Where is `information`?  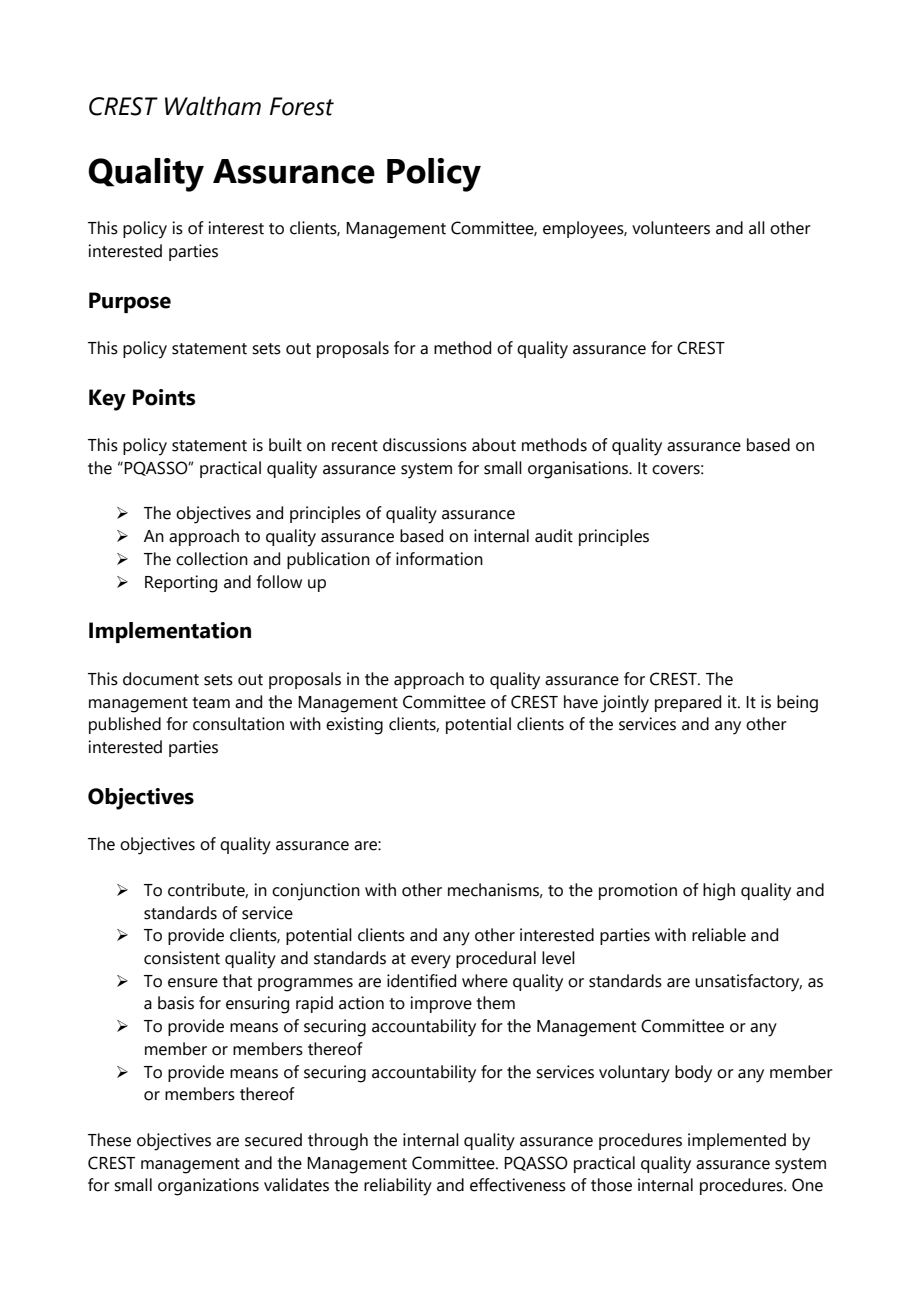
information is located at coordinates (439, 559).
